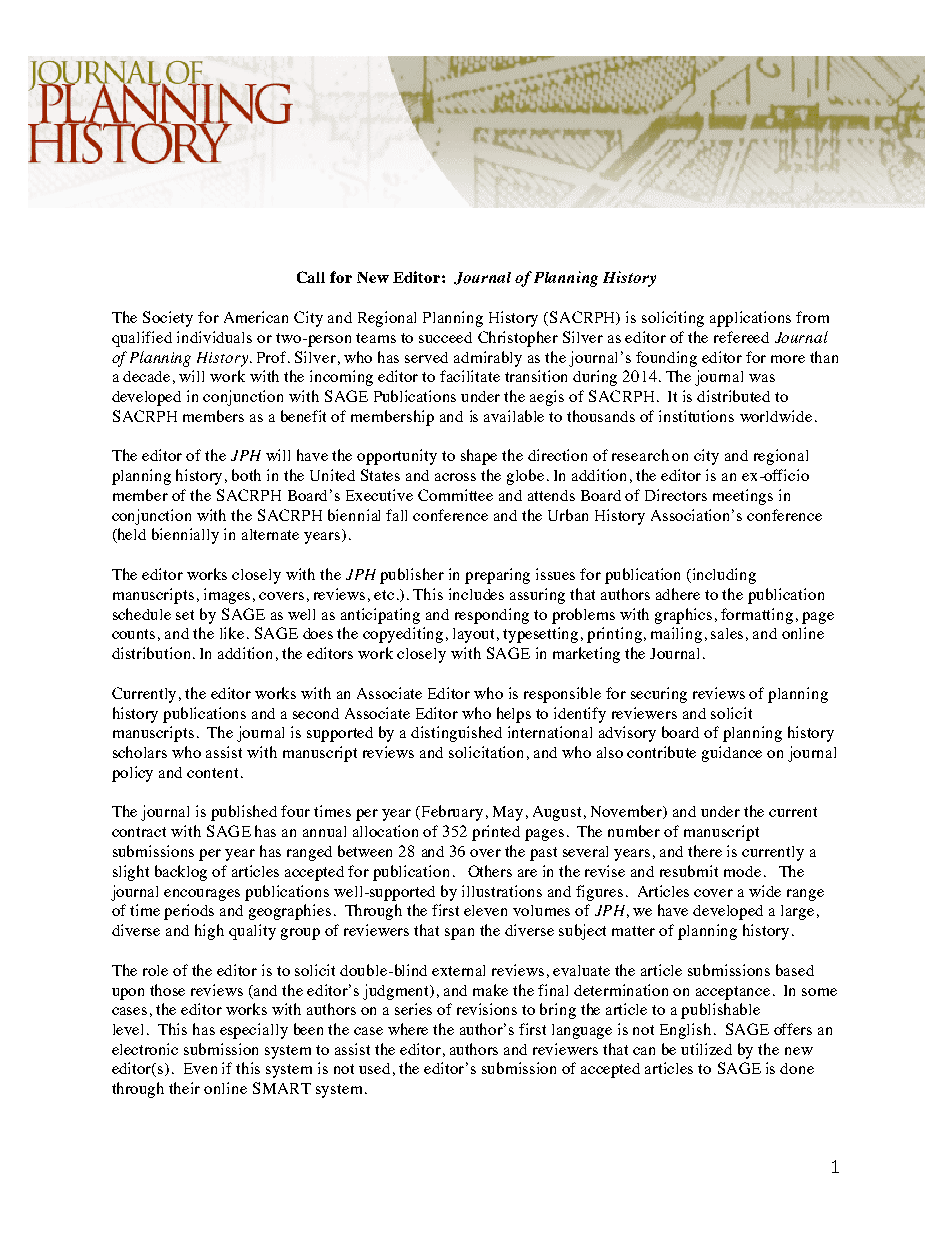 This page has width=952, height=1233. Describe the element at coordinates (490, 871) in the page. I see `Others` at that location.
